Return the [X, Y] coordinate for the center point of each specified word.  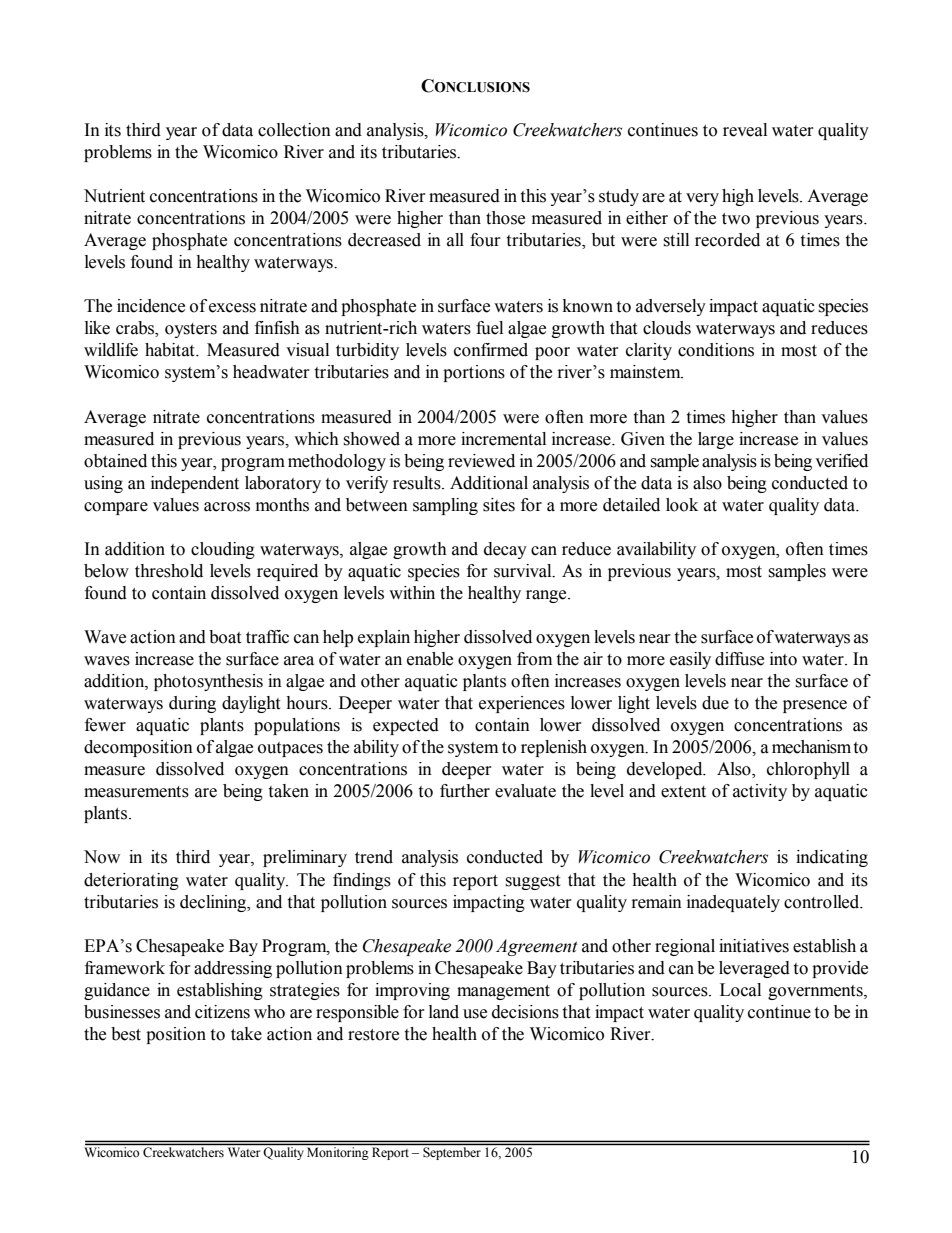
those [505, 218]
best [126, 1034]
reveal [745, 130]
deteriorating [131, 881]
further [465, 791]
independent [195, 484]
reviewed [481, 461]
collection [294, 130]
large [716, 440]
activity [760, 792]
